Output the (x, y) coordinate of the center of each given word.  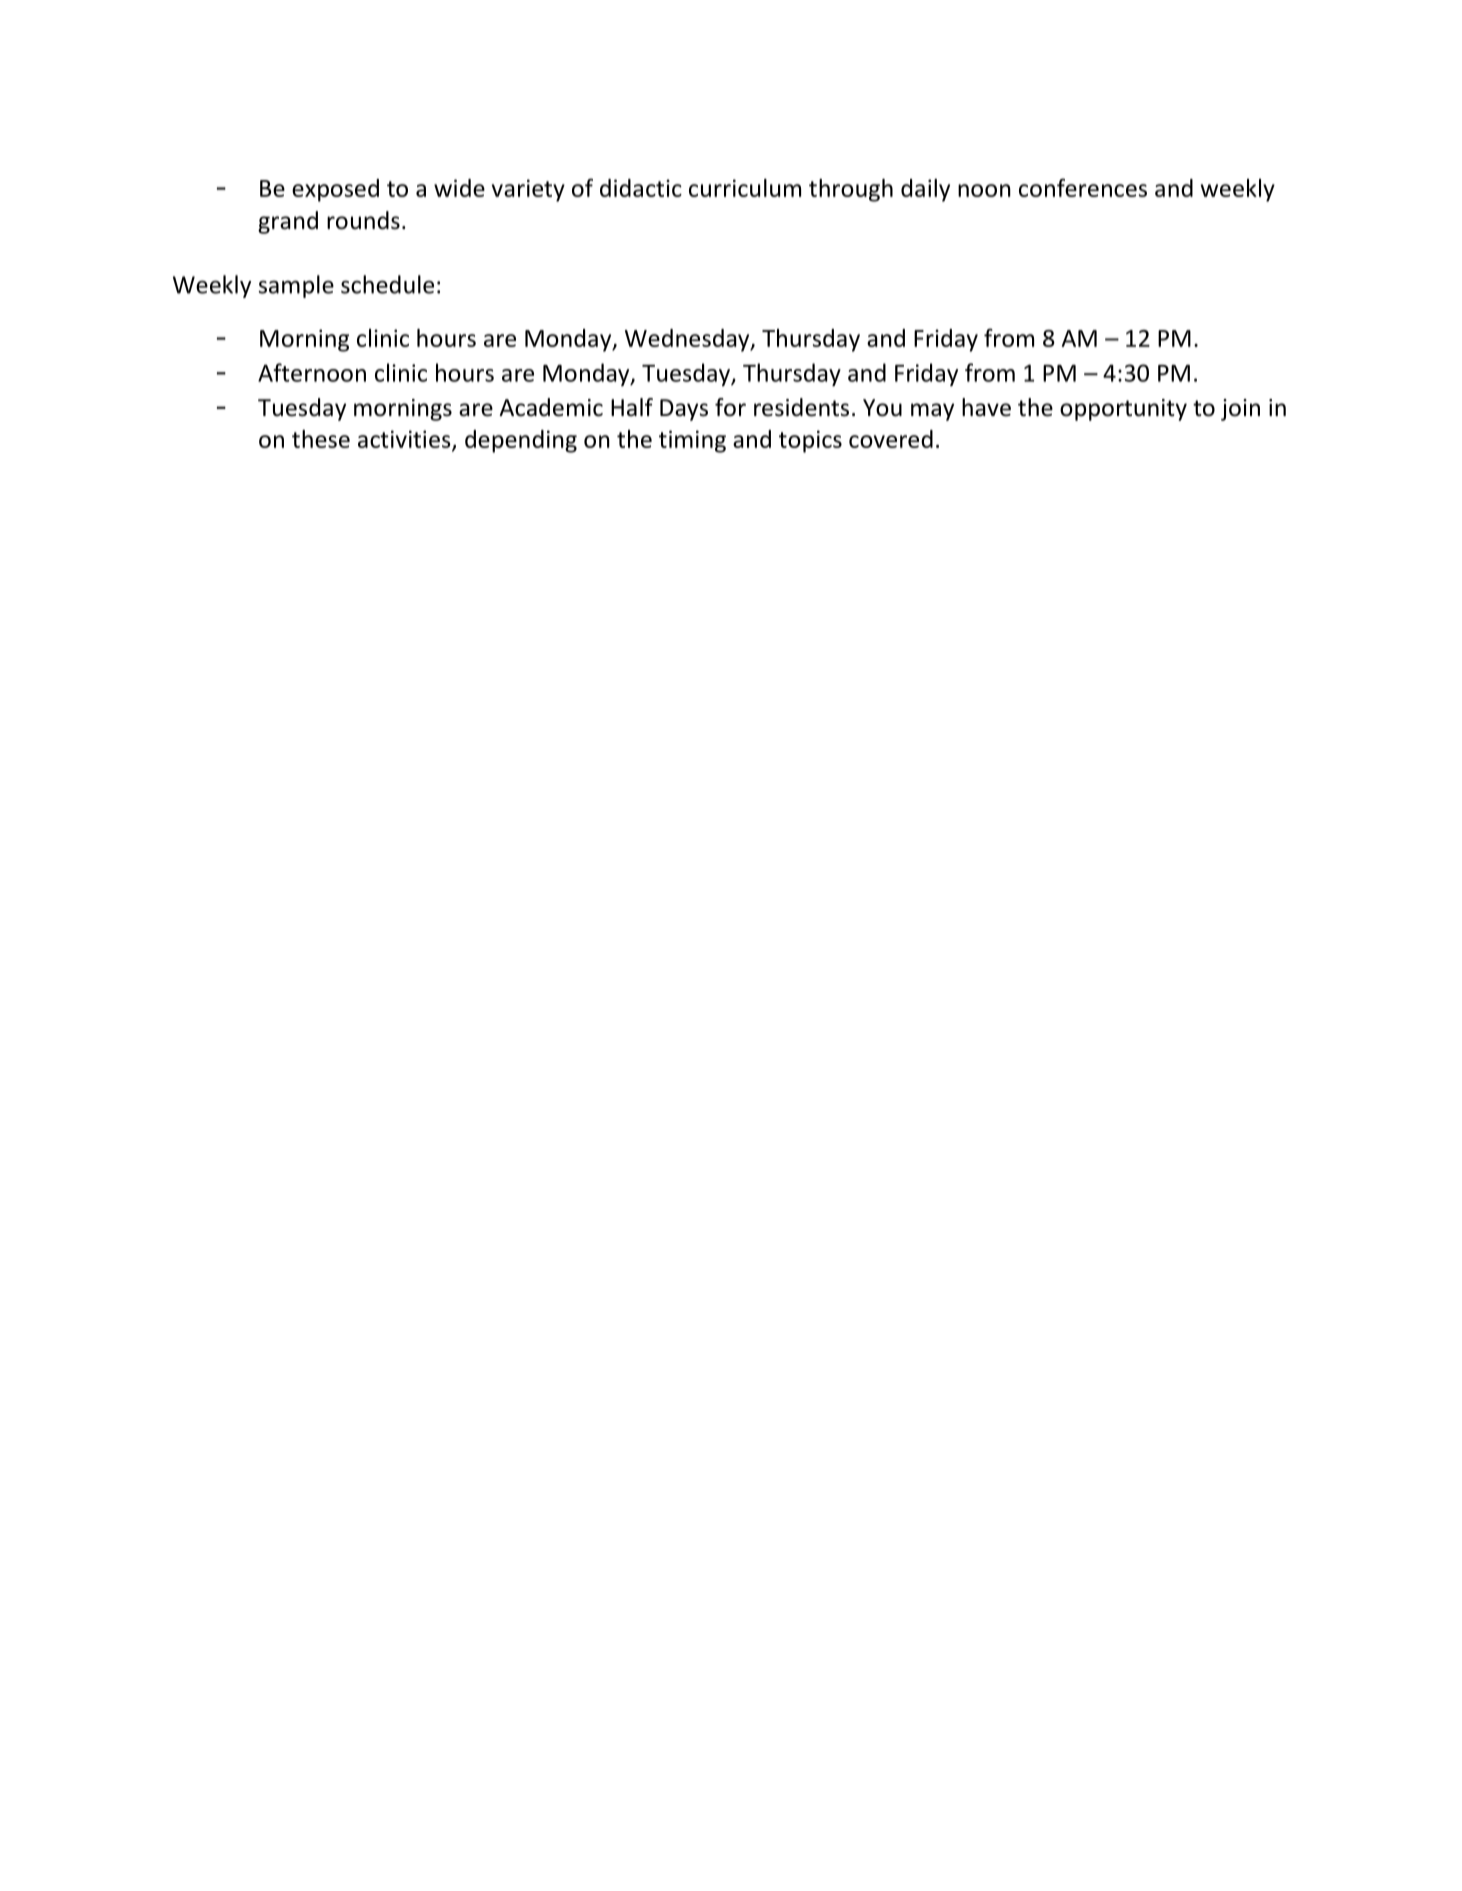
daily (925, 190)
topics (810, 441)
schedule (387, 284)
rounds (363, 220)
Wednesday (688, 340)
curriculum (745, 188)
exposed (335, 190)
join (1240, 410)
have (986, 407)
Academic (551, 407)
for (730, 407)
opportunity (1123, 410)
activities (405, 440)
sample (296, 286)
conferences (1083, 187)
